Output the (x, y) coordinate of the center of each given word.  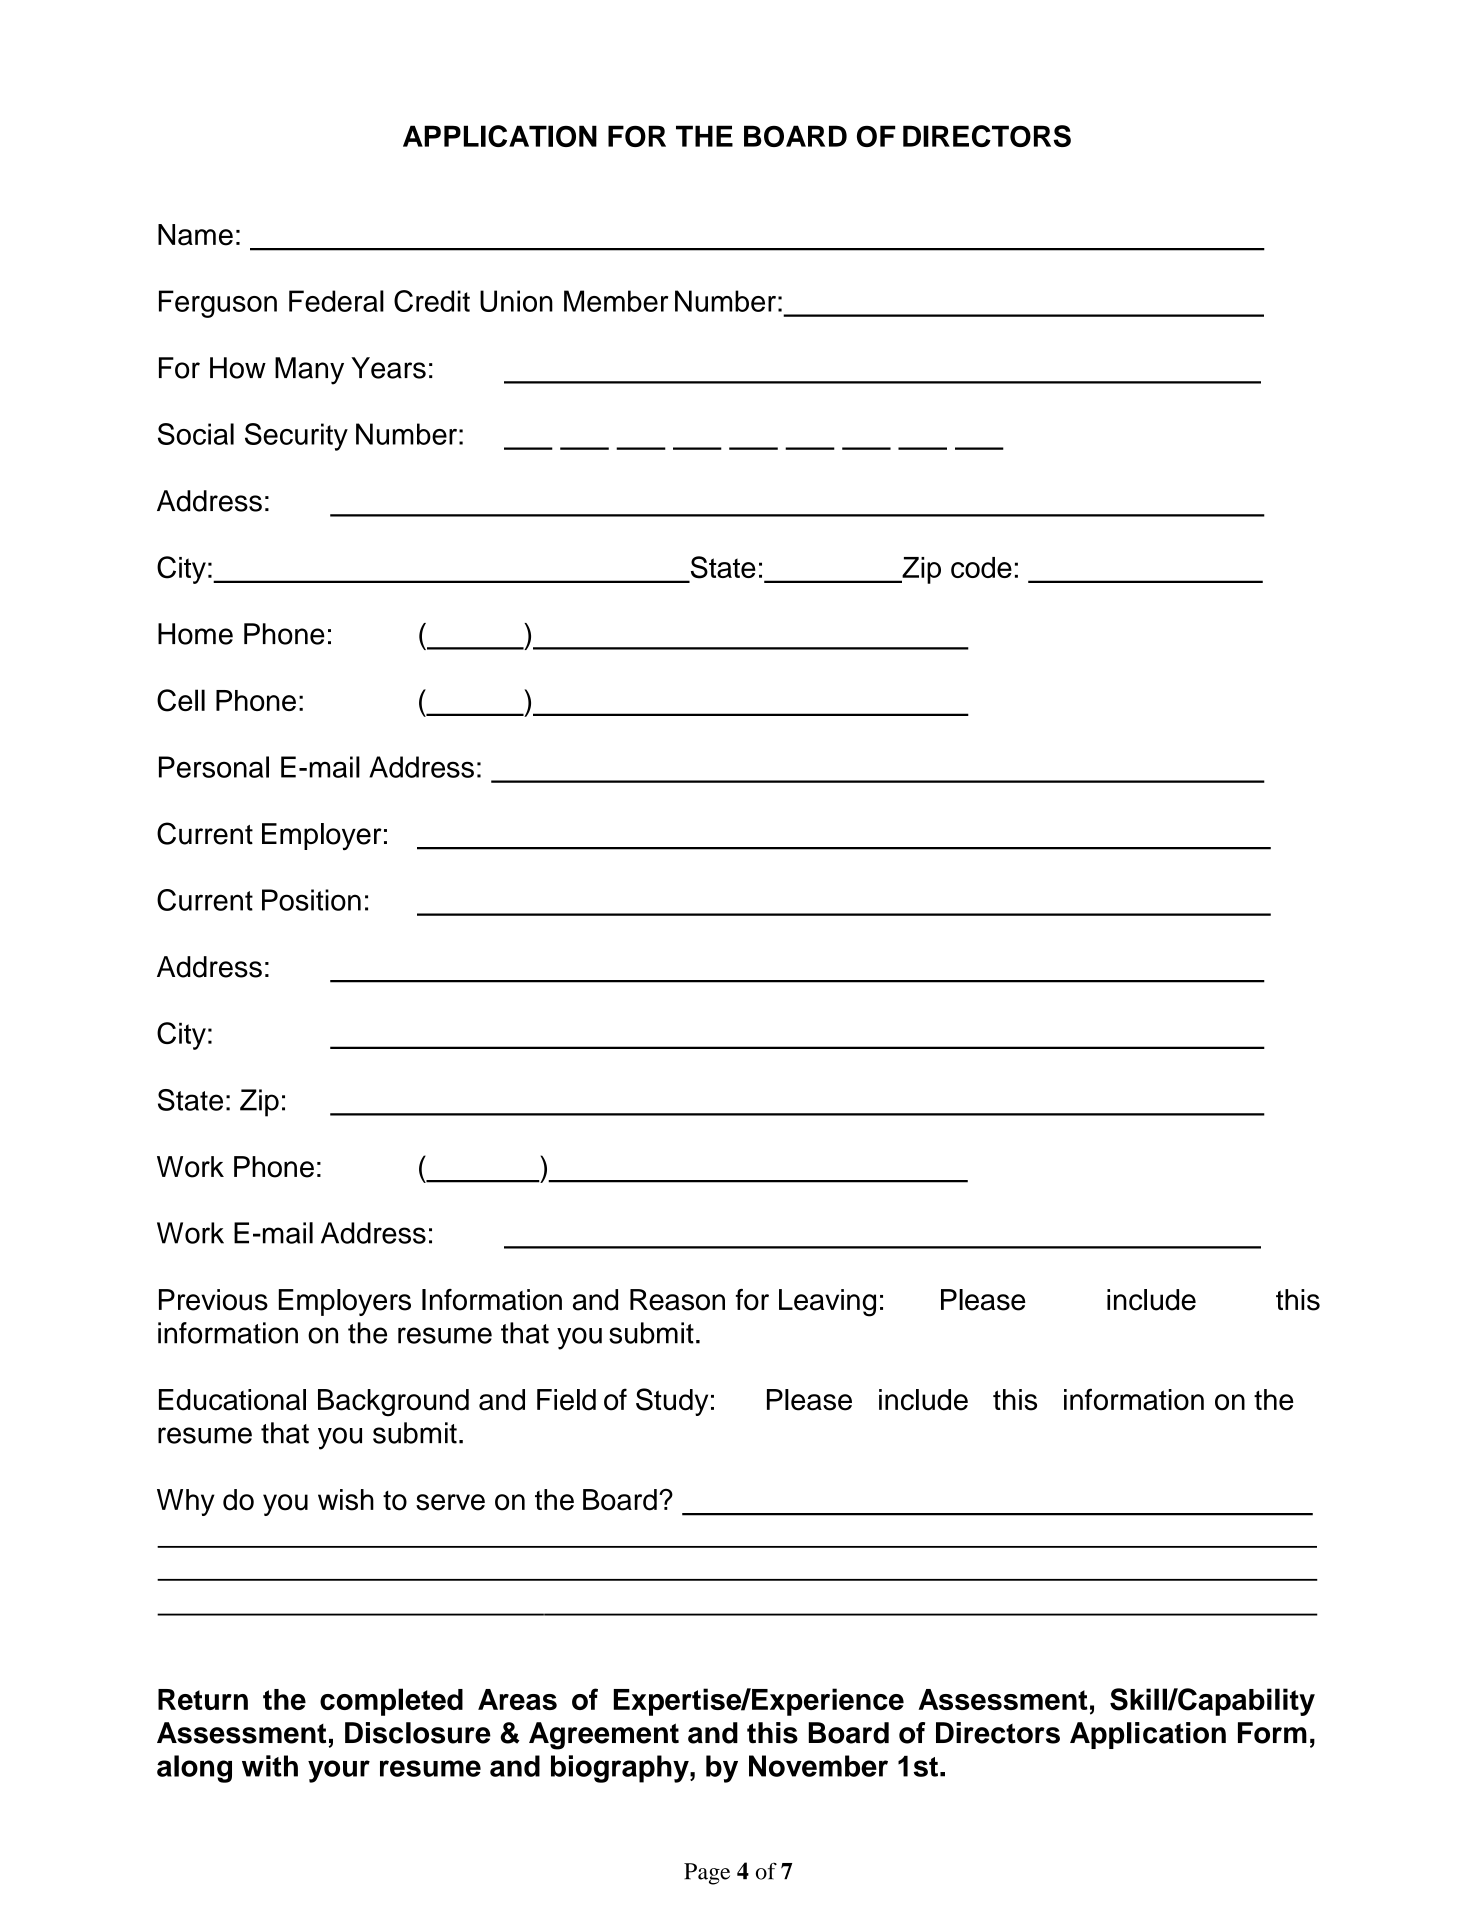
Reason (677, 1300)
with (270, 1766)
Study (672, 1402)
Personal (214, 767)
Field (566, 1400)
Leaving (827, 1303)
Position (311, 900)
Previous (213, 1300)
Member (616, 301)
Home (195, 634)
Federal (336, 301)
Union (516, 301)
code (981, 567)
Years (388, 368)
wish (346, 1500)
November (818, 1766)
